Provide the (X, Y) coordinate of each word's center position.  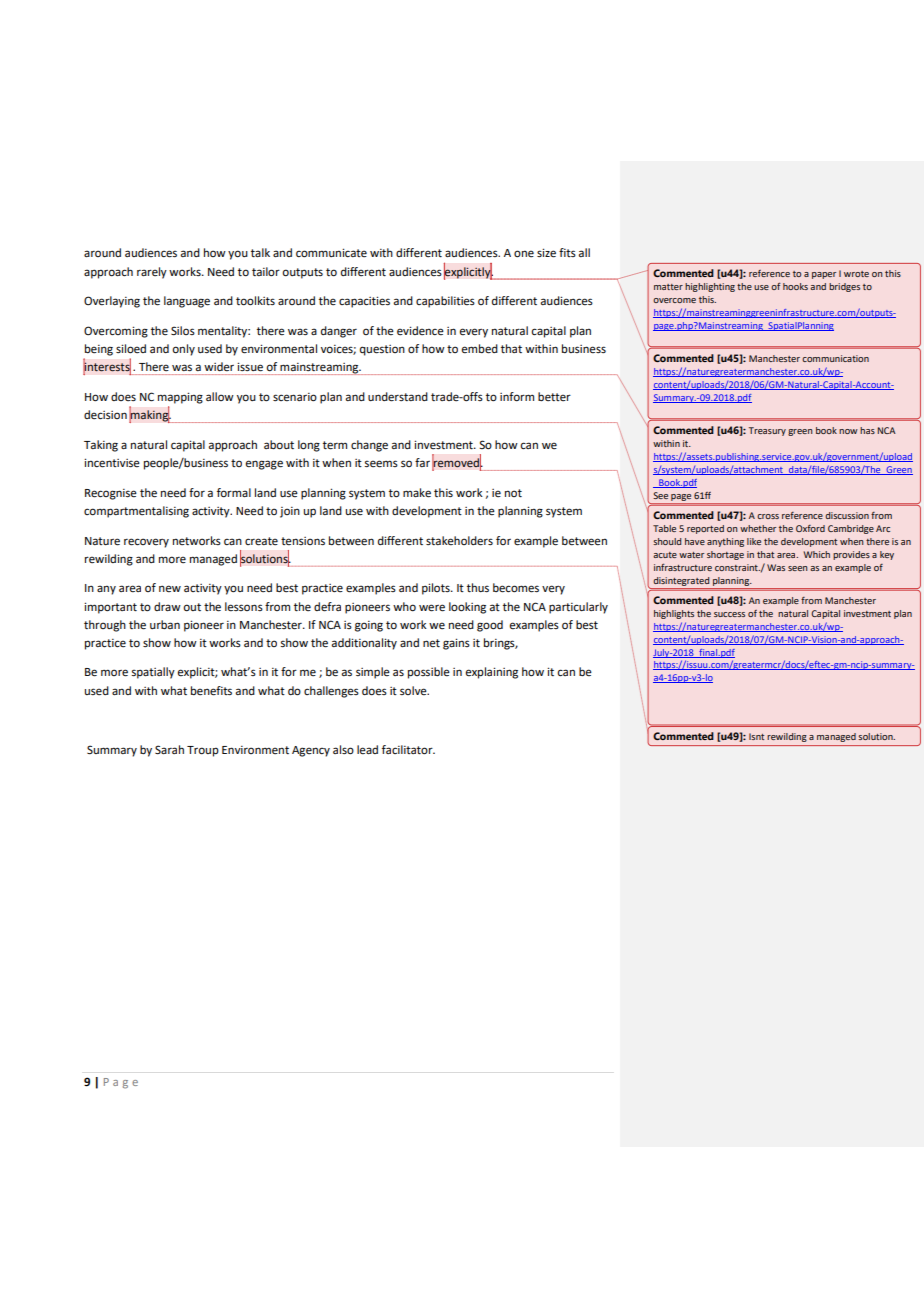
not (513, 493)
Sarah (169, 750)
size (546, 253)
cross (768, 516)
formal (234, 493)
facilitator (408, 750)
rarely (152, 273)
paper (824, 275)
